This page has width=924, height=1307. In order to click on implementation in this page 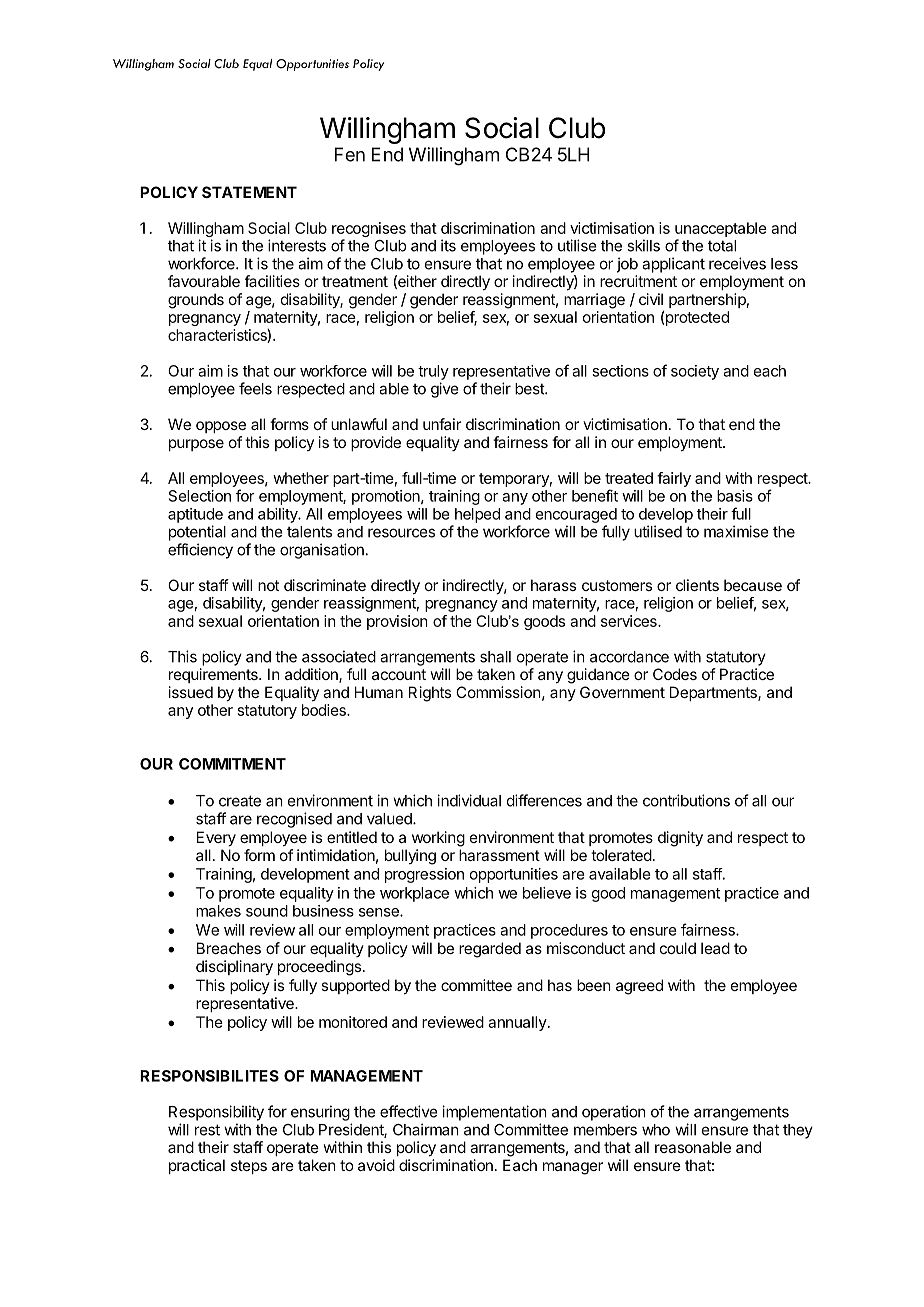, I will do `click(494, 1113)`.
